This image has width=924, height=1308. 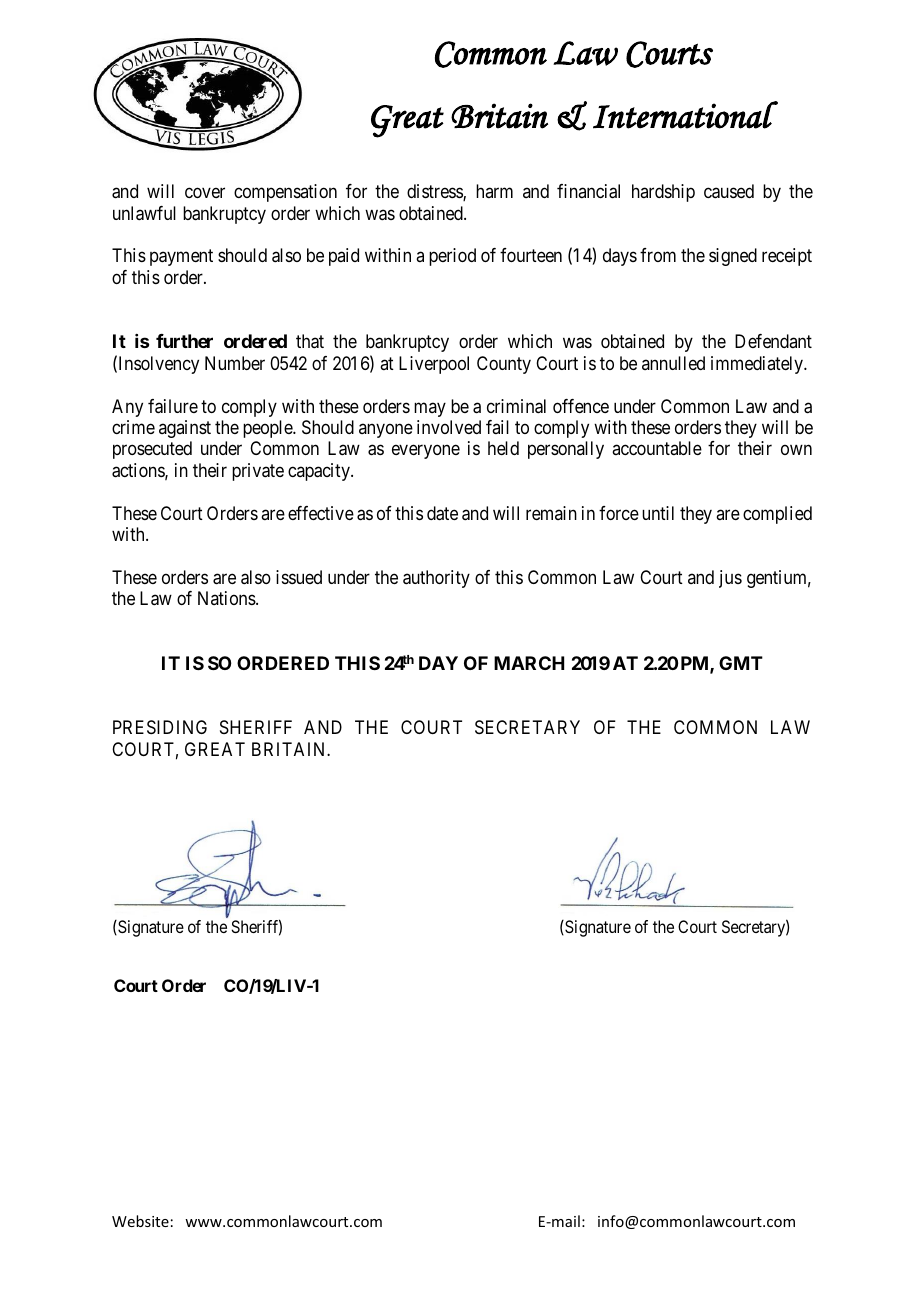 I want to click on cover, so click(x=205, y=193).
